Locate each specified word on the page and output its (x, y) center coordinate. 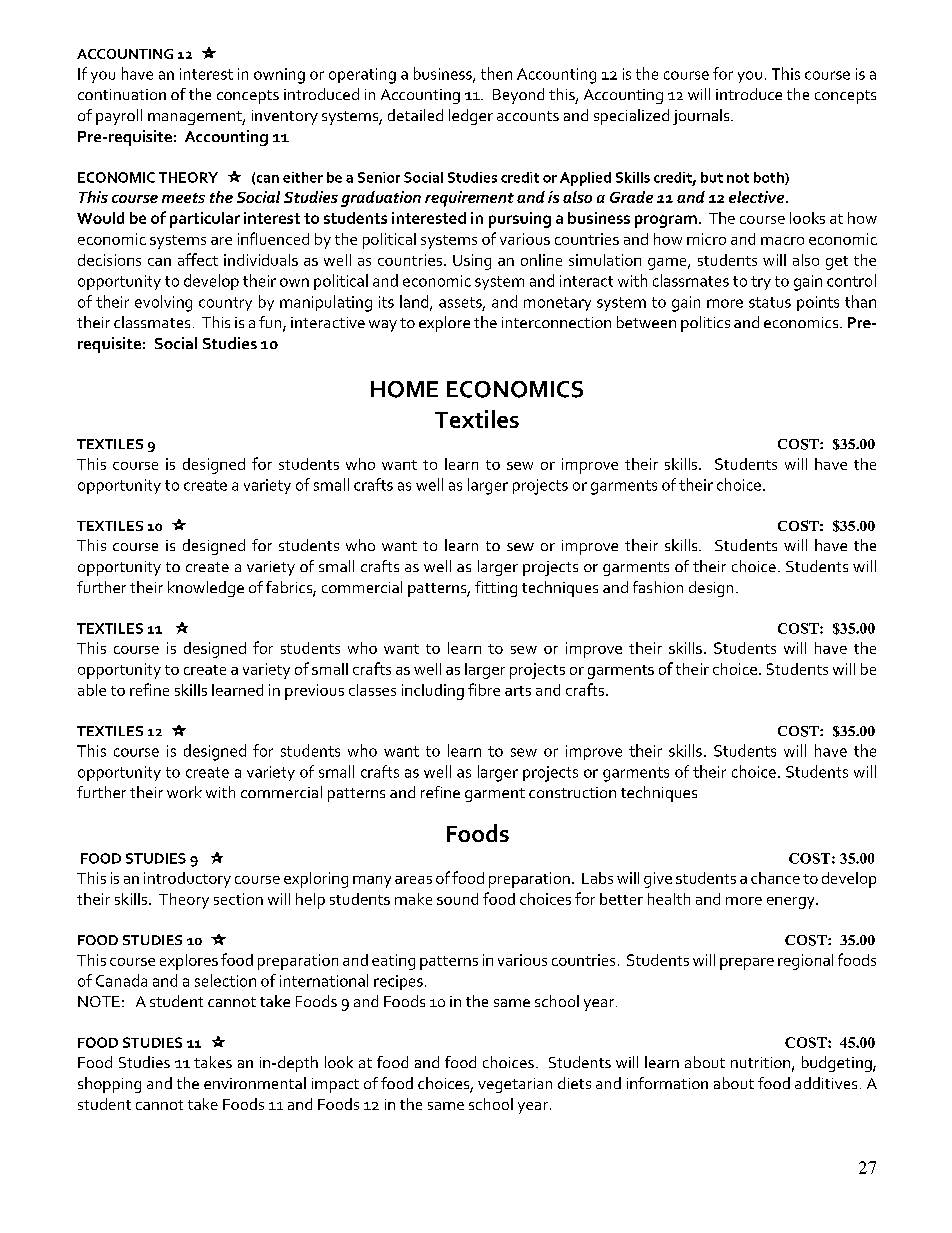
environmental (255, 1083)
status (770, 302)
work (184, 792)
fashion (658, 587)
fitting (496, 589)
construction (572, 792)
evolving (163, 303)
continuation (122, 94)
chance (775, 878)
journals (702, 117)
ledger (471, 117)
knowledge (206, 589)
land (415, 302)
